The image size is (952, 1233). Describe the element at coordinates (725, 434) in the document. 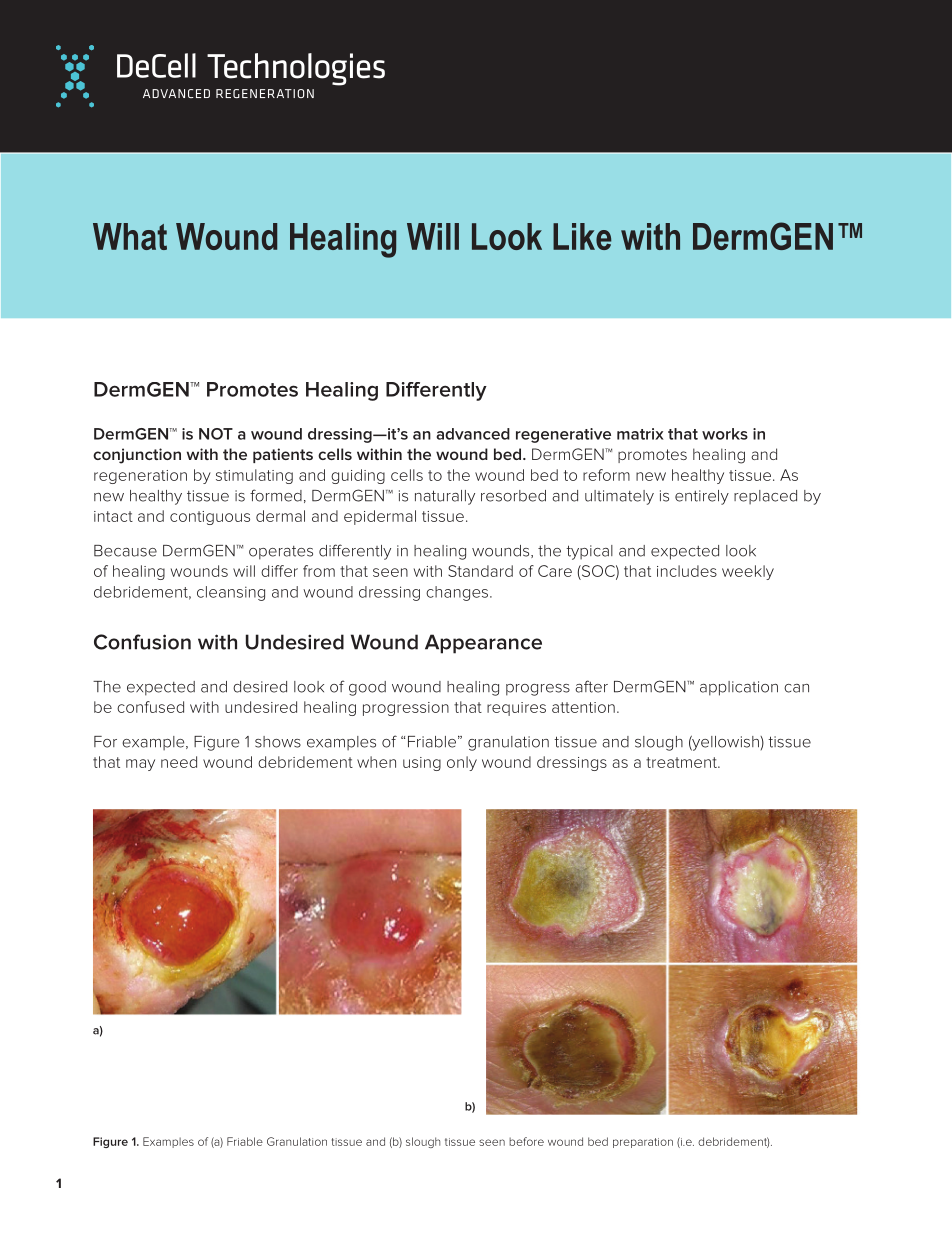

I see `works` at that location.
